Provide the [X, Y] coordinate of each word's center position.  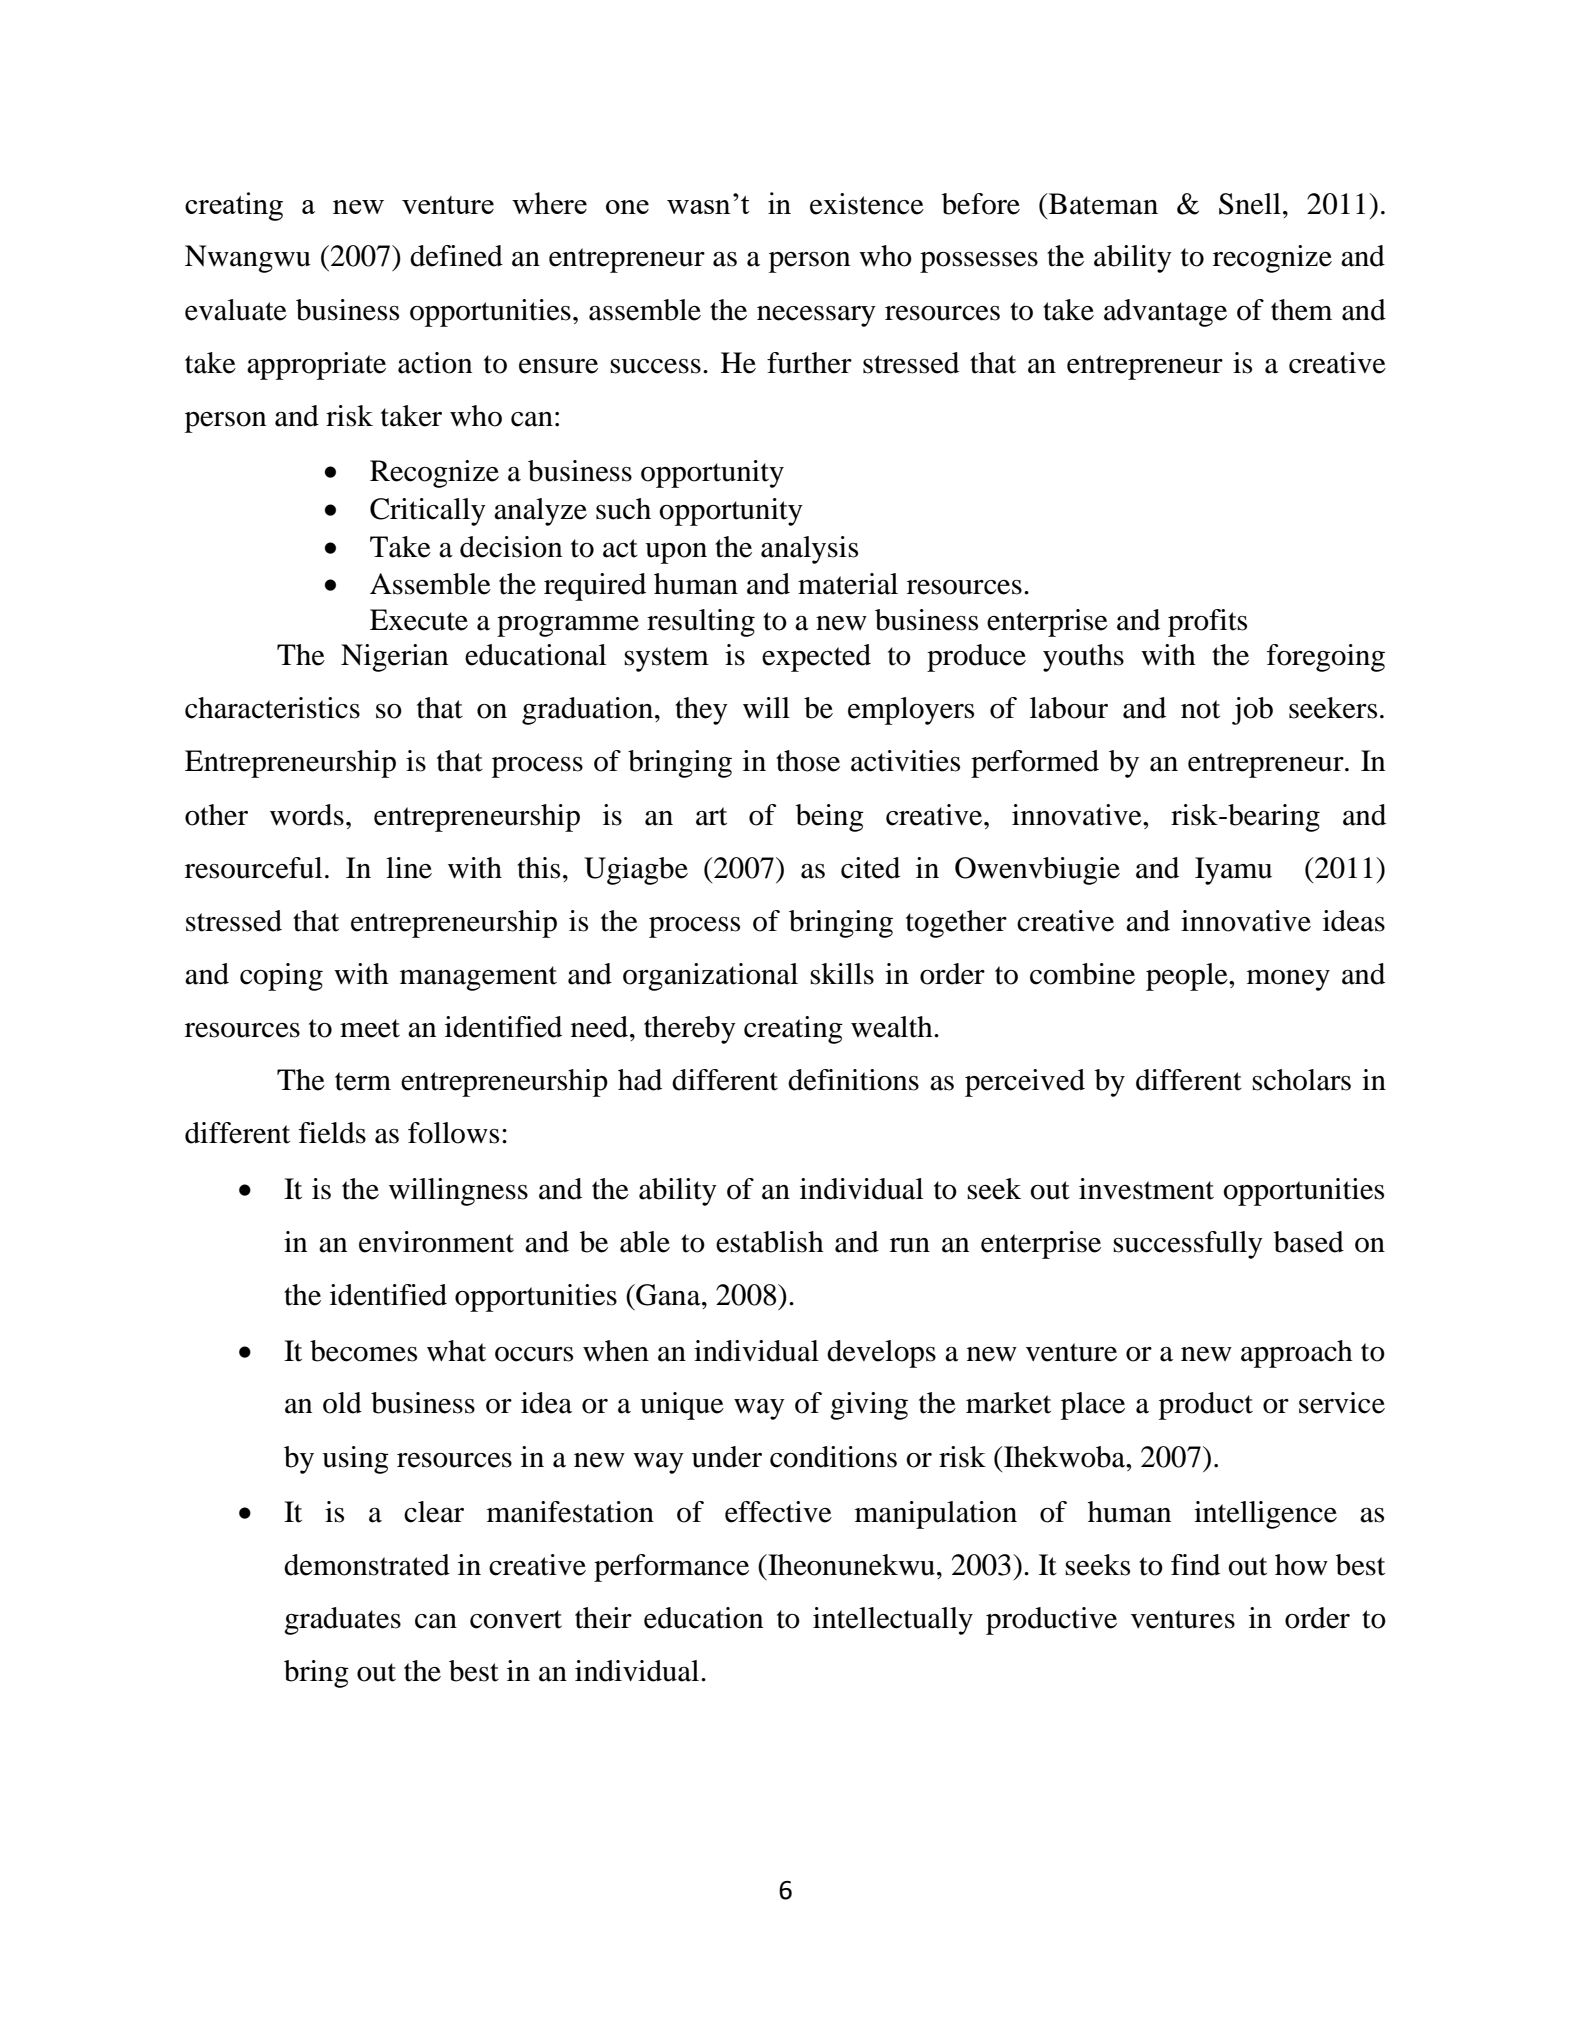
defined [456, 256]
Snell [1250, 204]
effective [778, 1512]
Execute [419, 620]
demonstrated [367, 1565]
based [1309, 1242]
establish [770, 1242]
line [409, 868]
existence [867, 204]
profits [1207, 623]
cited [870, 868]
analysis [809, 550]
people [1188, 977]
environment [436, 1242]
